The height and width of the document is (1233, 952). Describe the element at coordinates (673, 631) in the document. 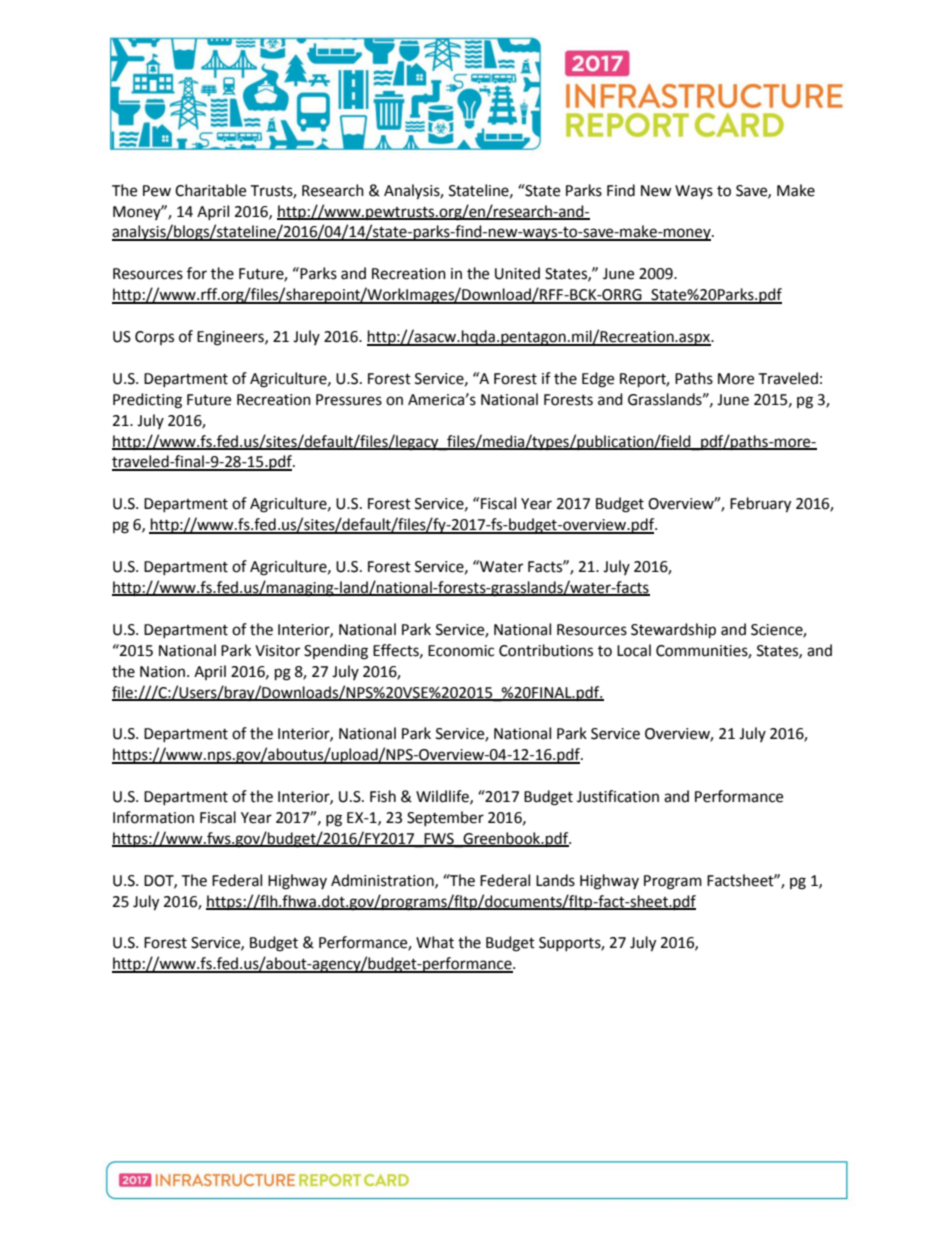

I see `Stewardship` at that location.
